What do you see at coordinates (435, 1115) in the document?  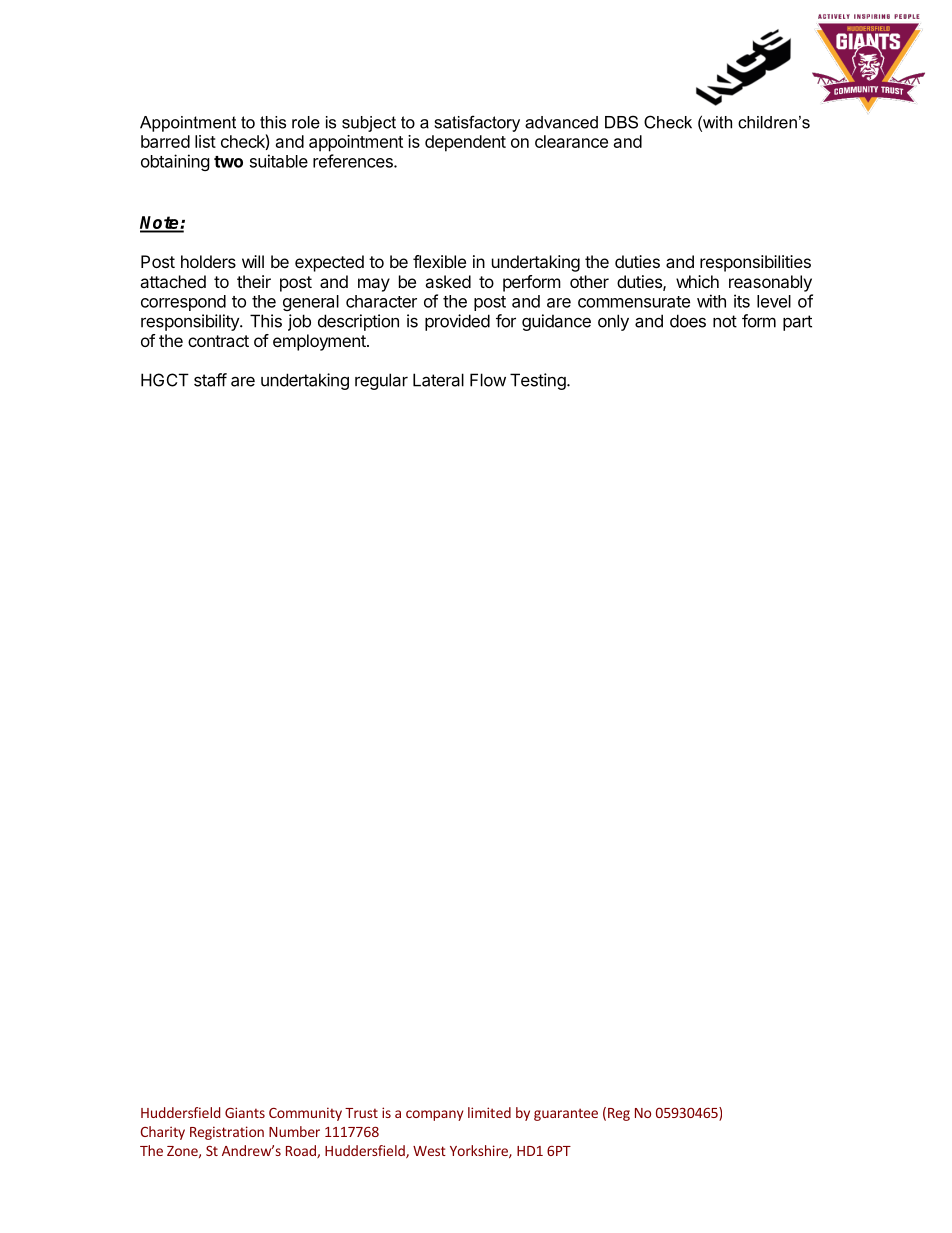 I see `company` at bounding box center [435, 1115].
